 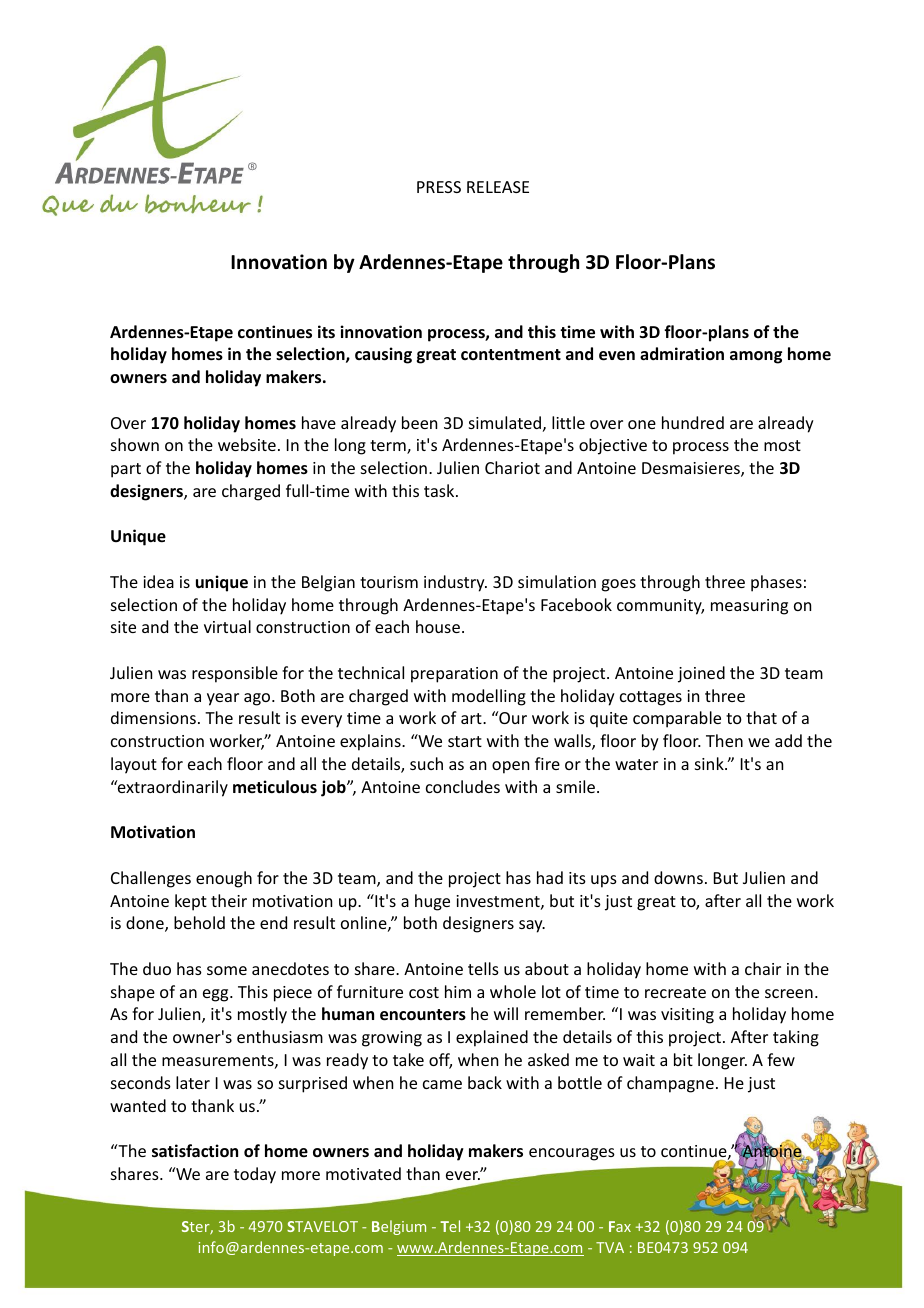 I want to click on today, so click(x=255, y=1175).
